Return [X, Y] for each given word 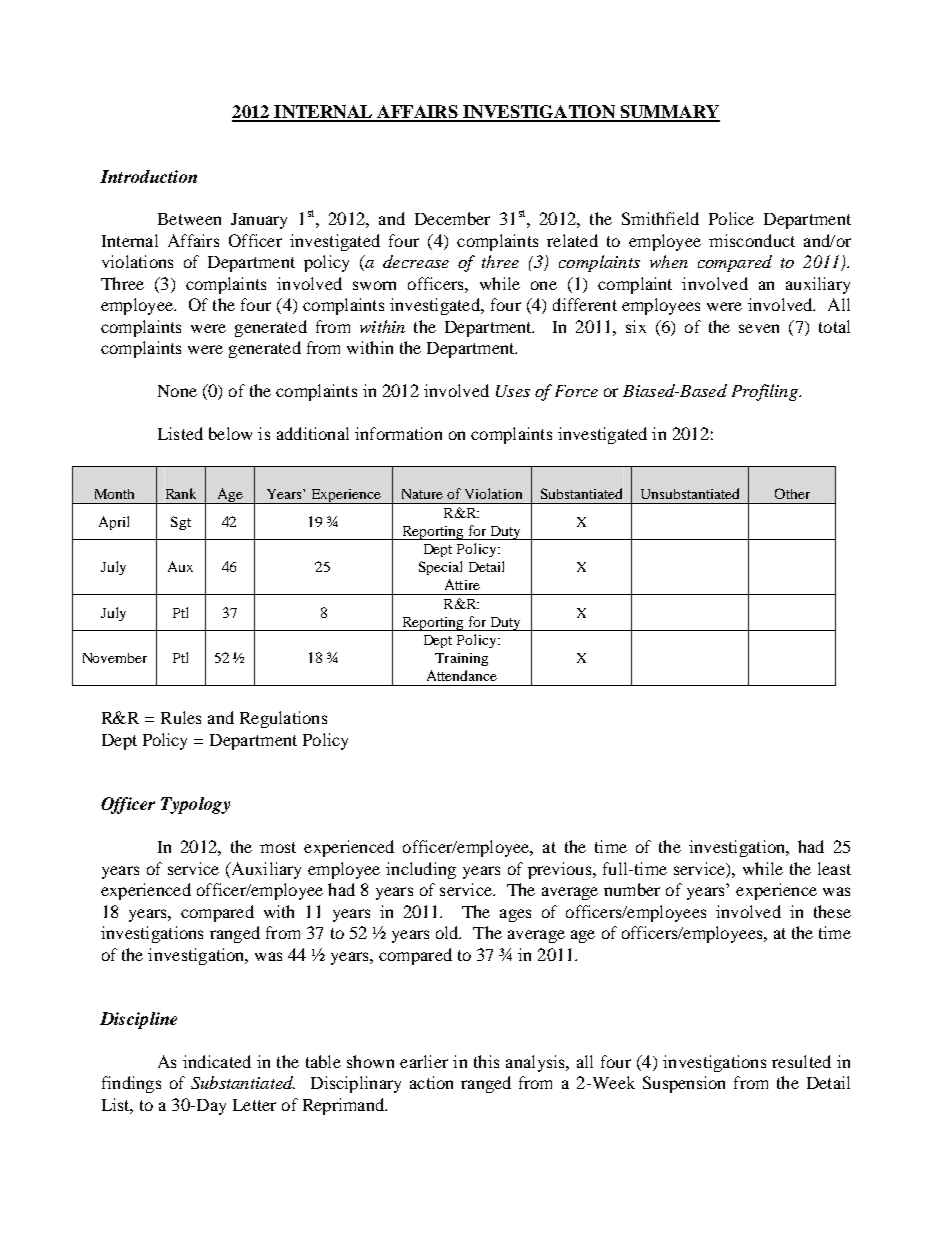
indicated [217, 1061]
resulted [801, 1061]
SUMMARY [669, 113]
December [452, 218]
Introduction [148, 176]
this [486, 1061]
